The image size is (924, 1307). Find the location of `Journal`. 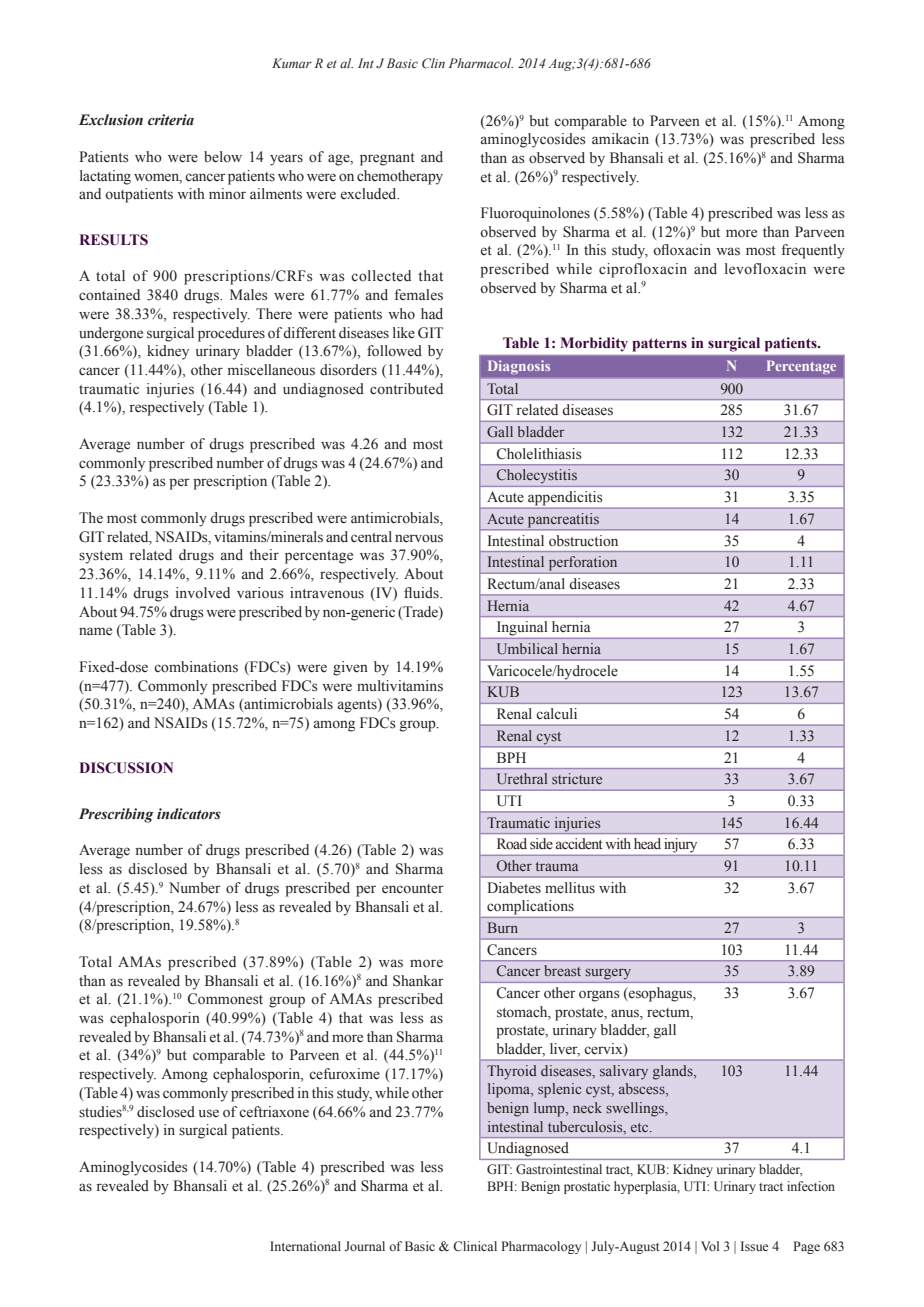

Journal is located at coordinates (365, 1246).
